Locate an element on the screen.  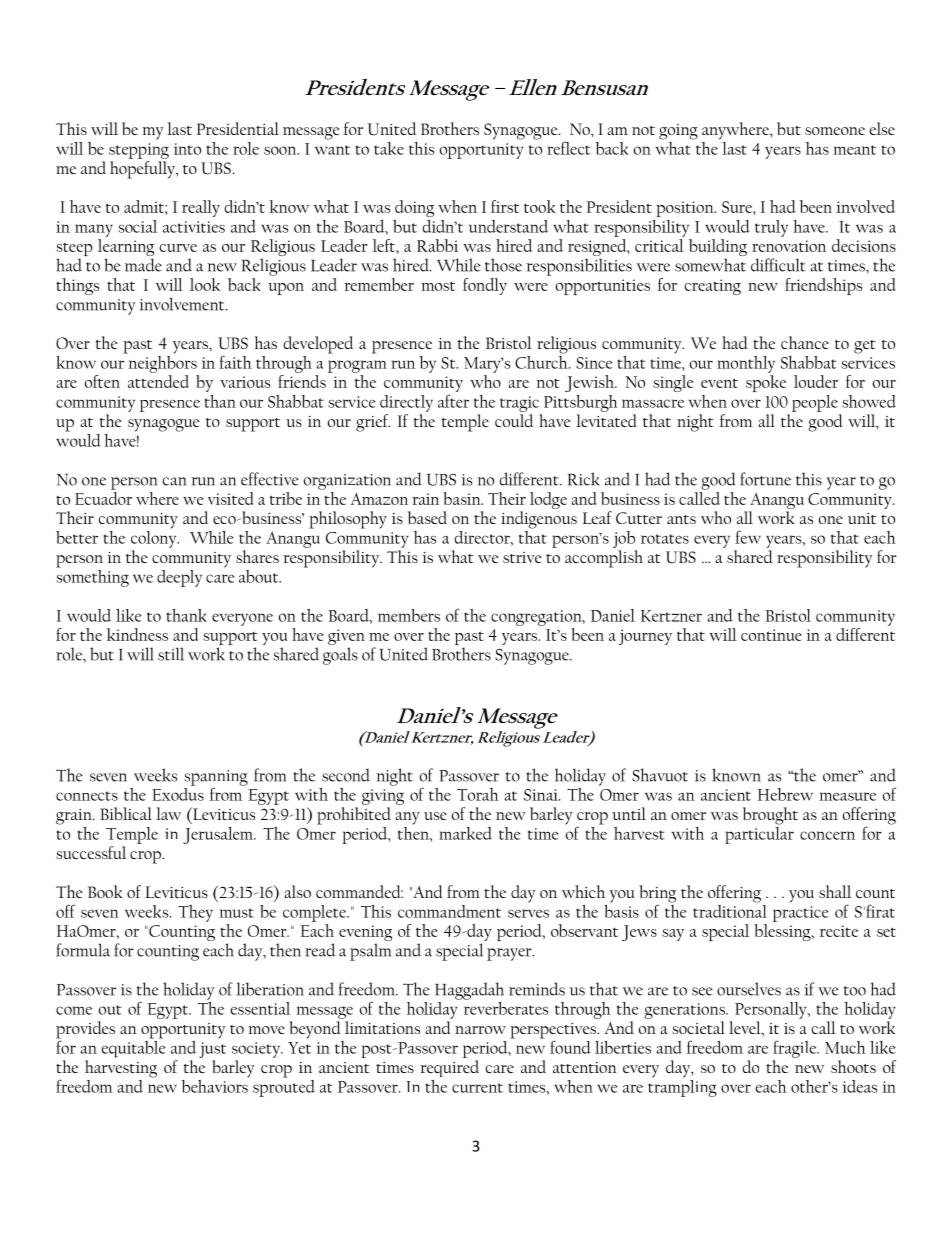
required is located at coordinates (449, 1068).
